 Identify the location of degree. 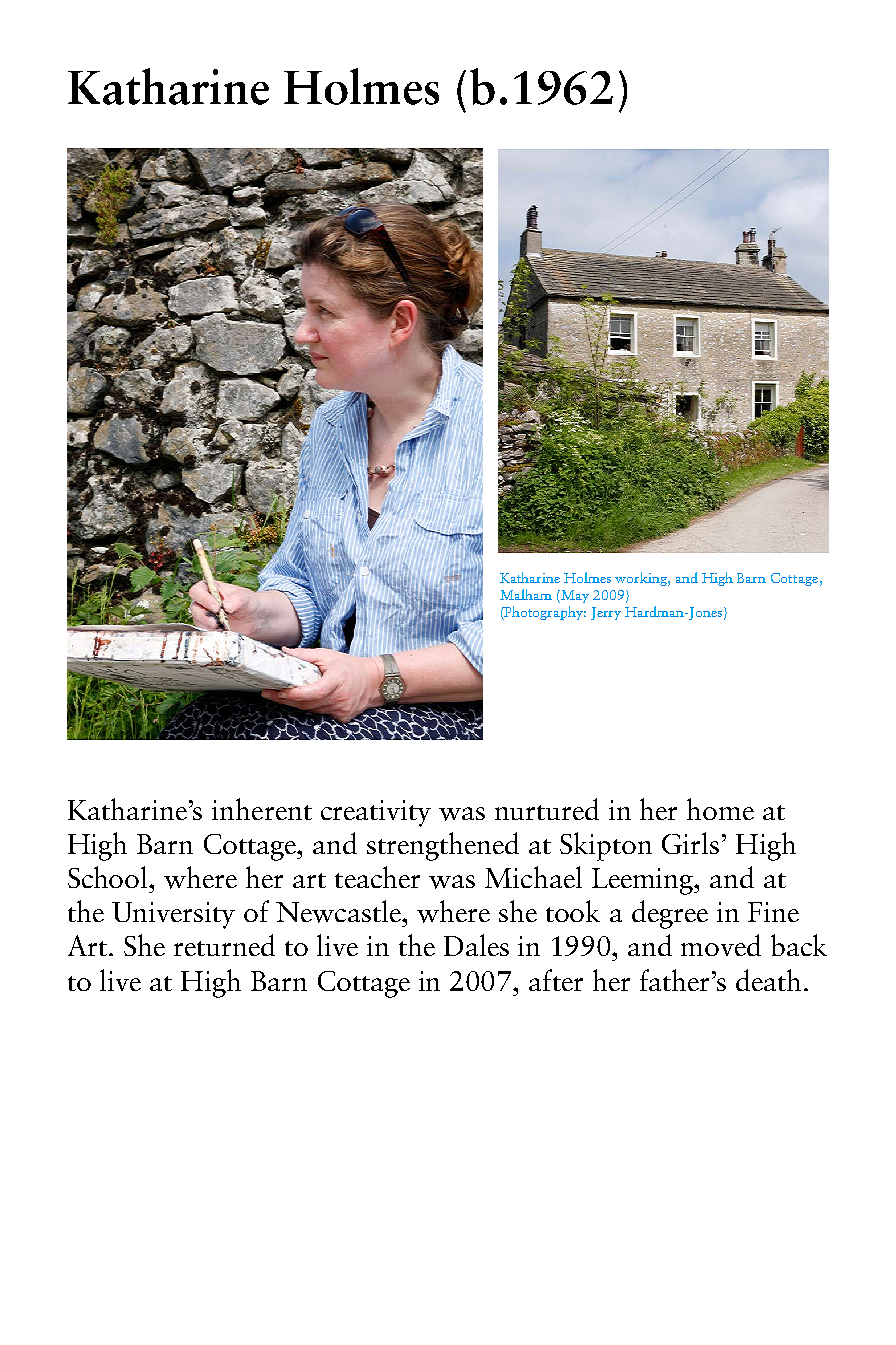
(670, 914).
